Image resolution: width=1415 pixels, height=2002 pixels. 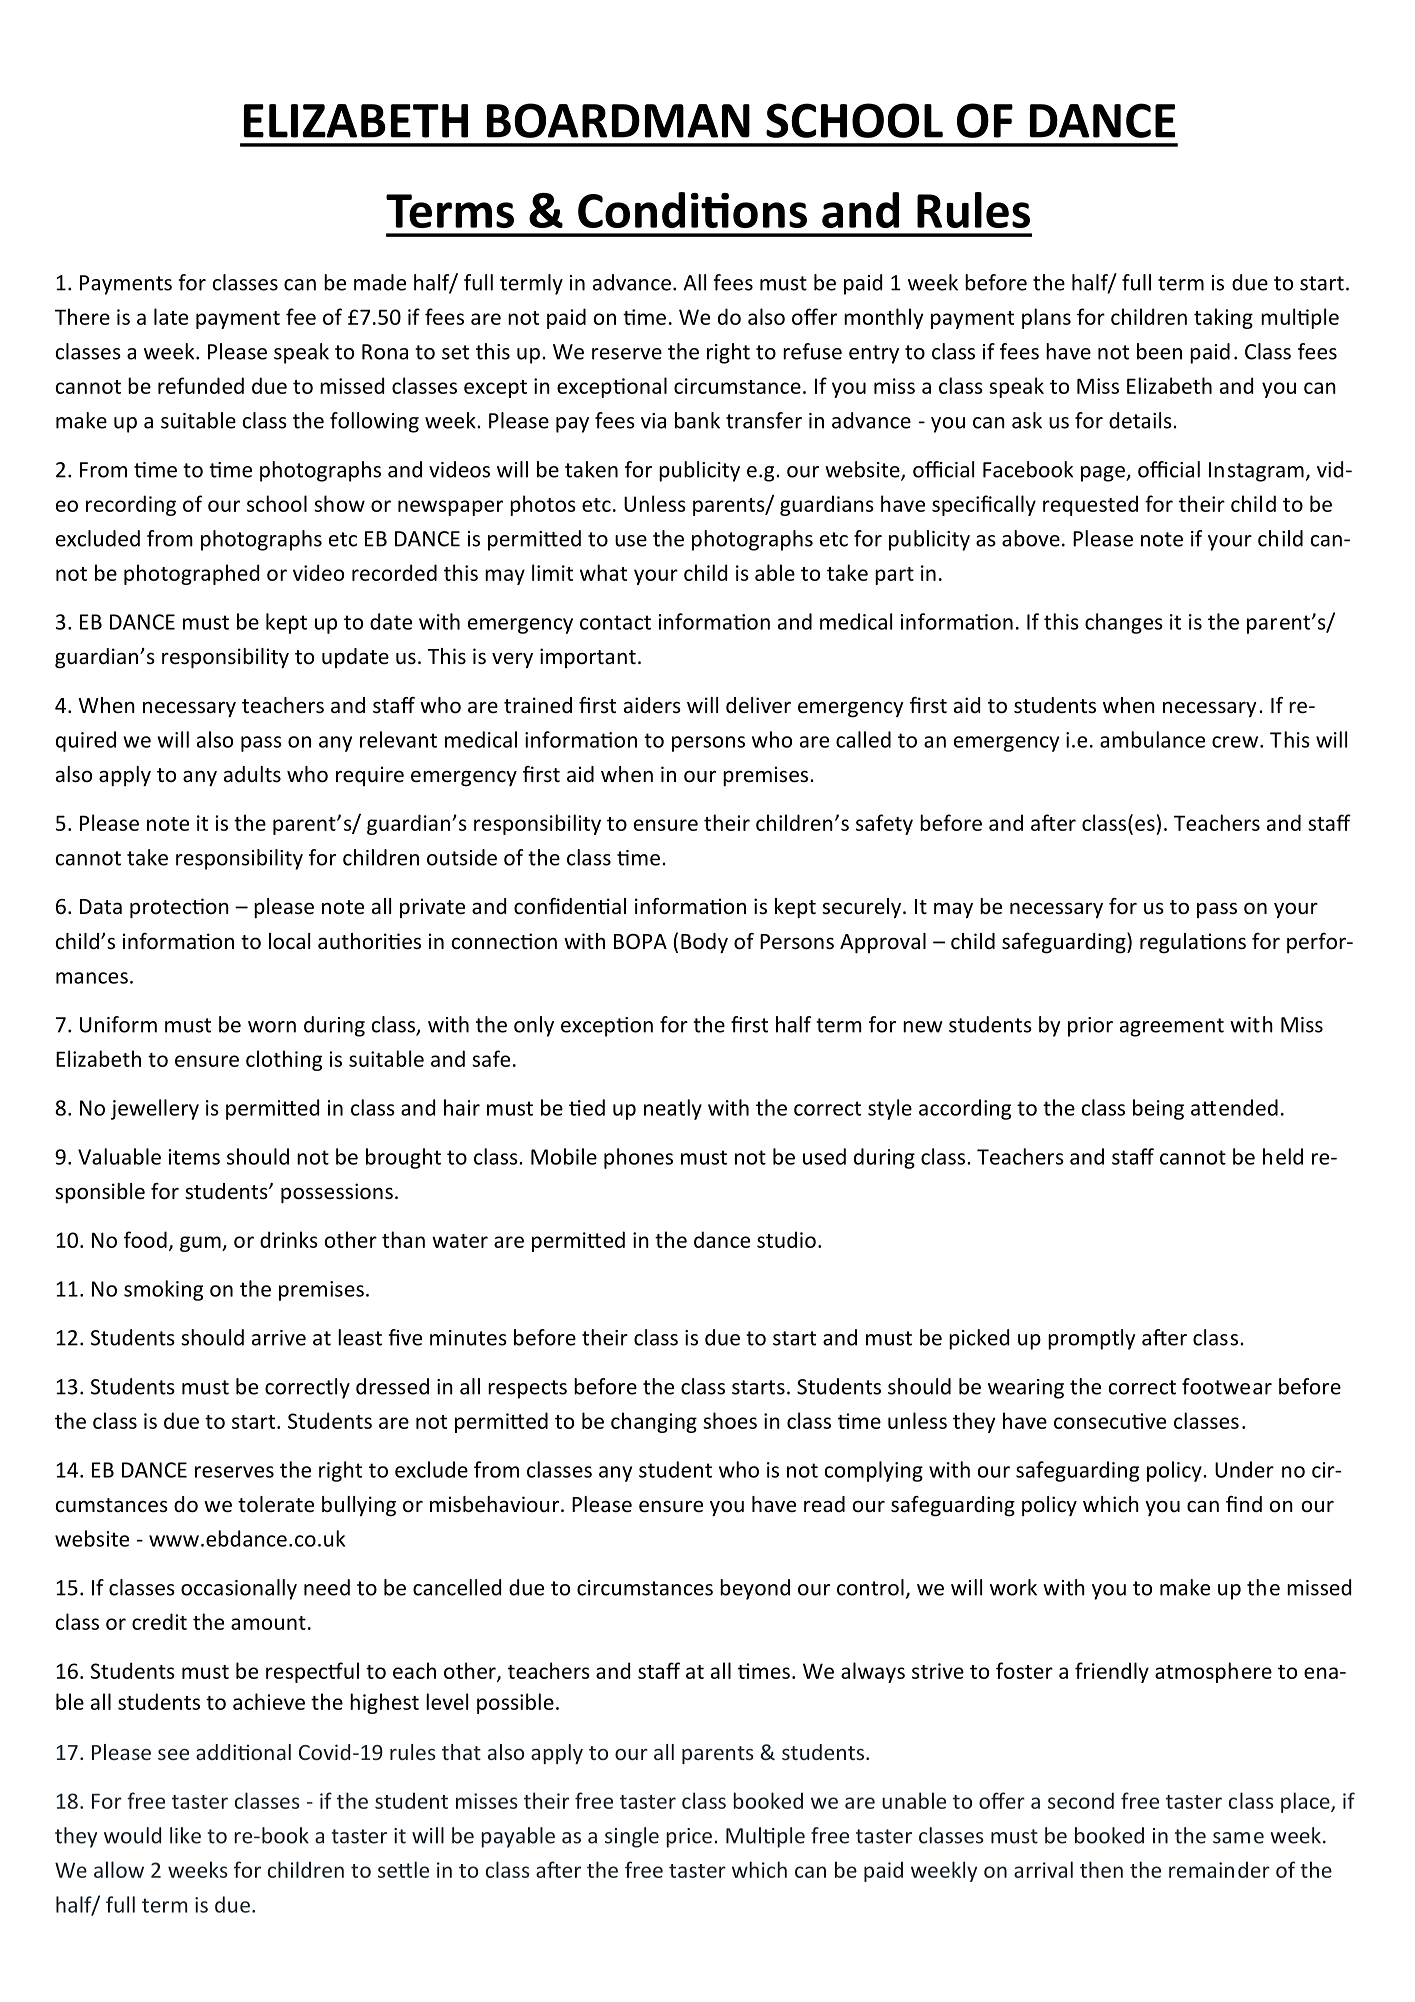 I want to click on agreement, so click(x=1172, y=1027).
